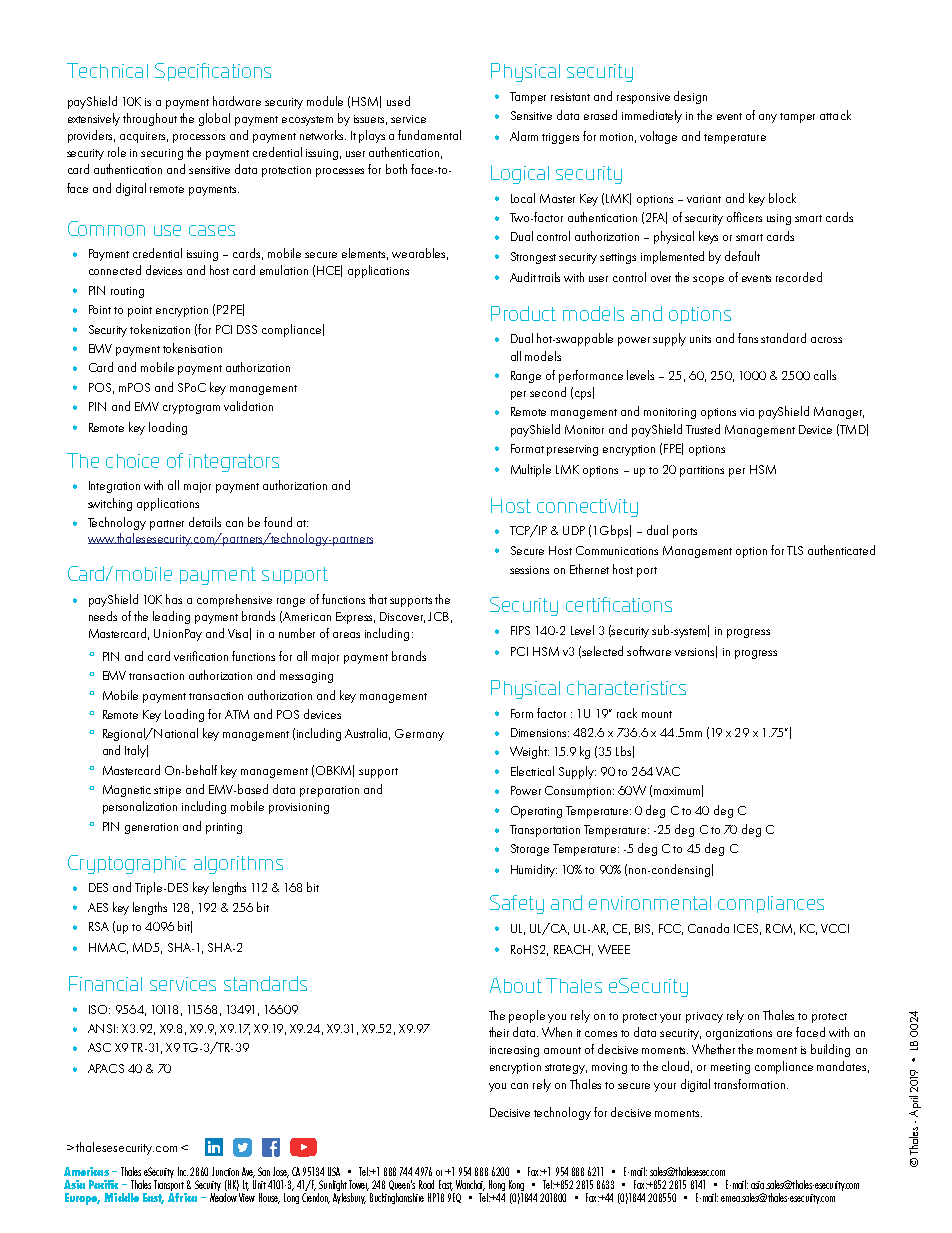 The image size is (952, 1233). Describe the element at coordinates (517, 904) in the screenshot. I see `Safety` at that location.
